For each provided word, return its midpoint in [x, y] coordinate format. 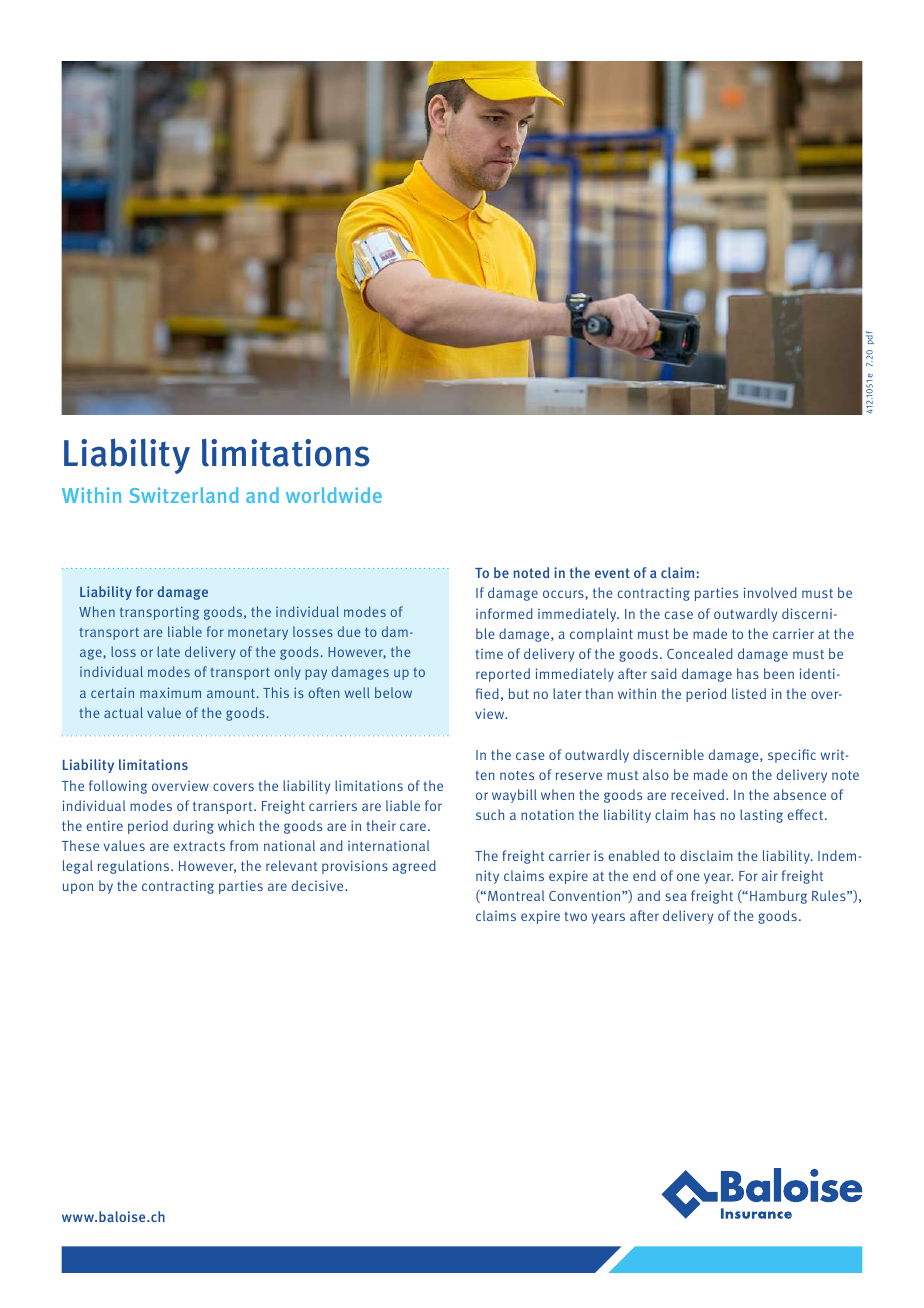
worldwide [334, 495]
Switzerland [184, 495]
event [612, 573]
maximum [170, 692]
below [393, 692]
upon [78, 888]
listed [749, 693]
